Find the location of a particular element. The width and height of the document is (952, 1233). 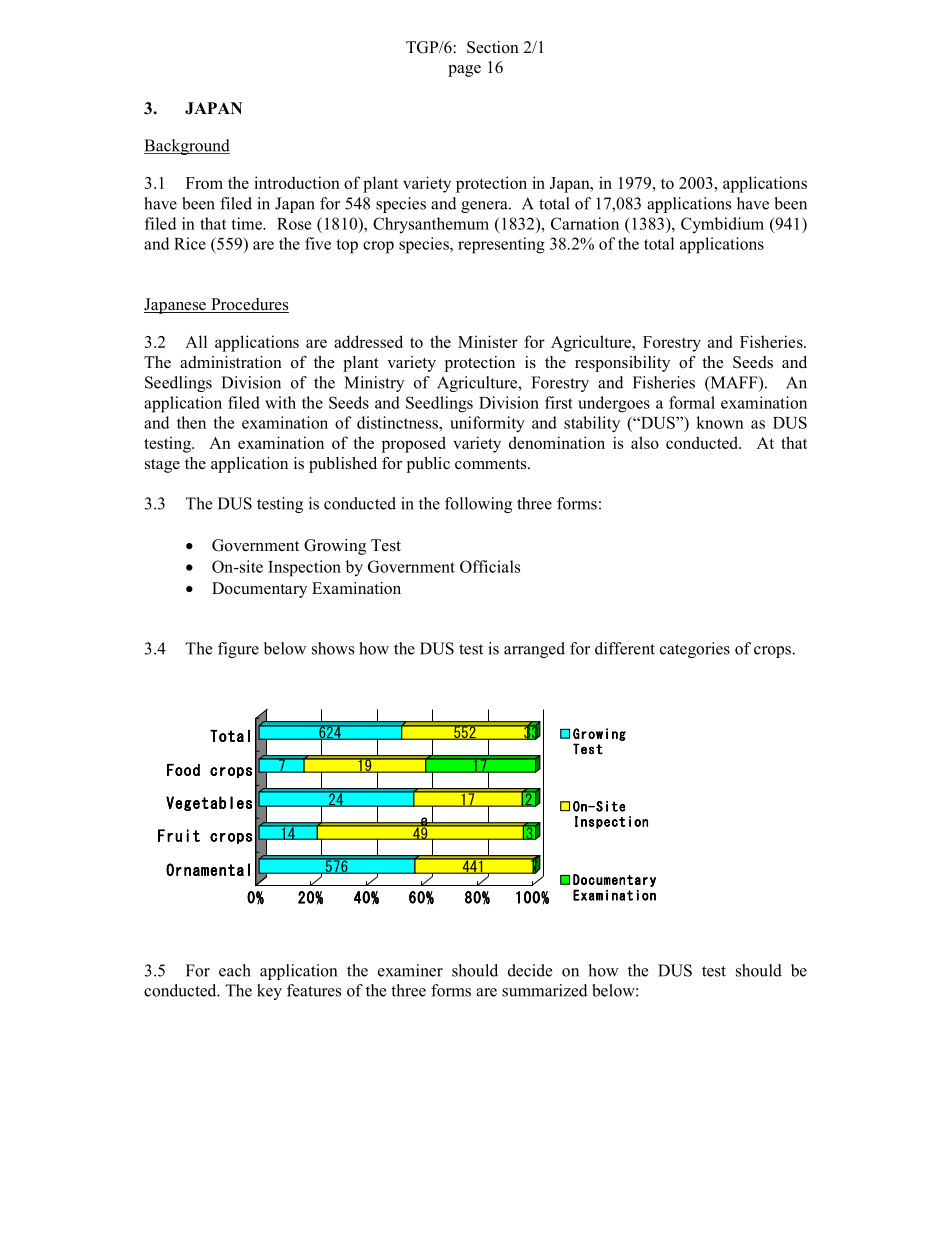

Section is located at coordinates (493, 47).
